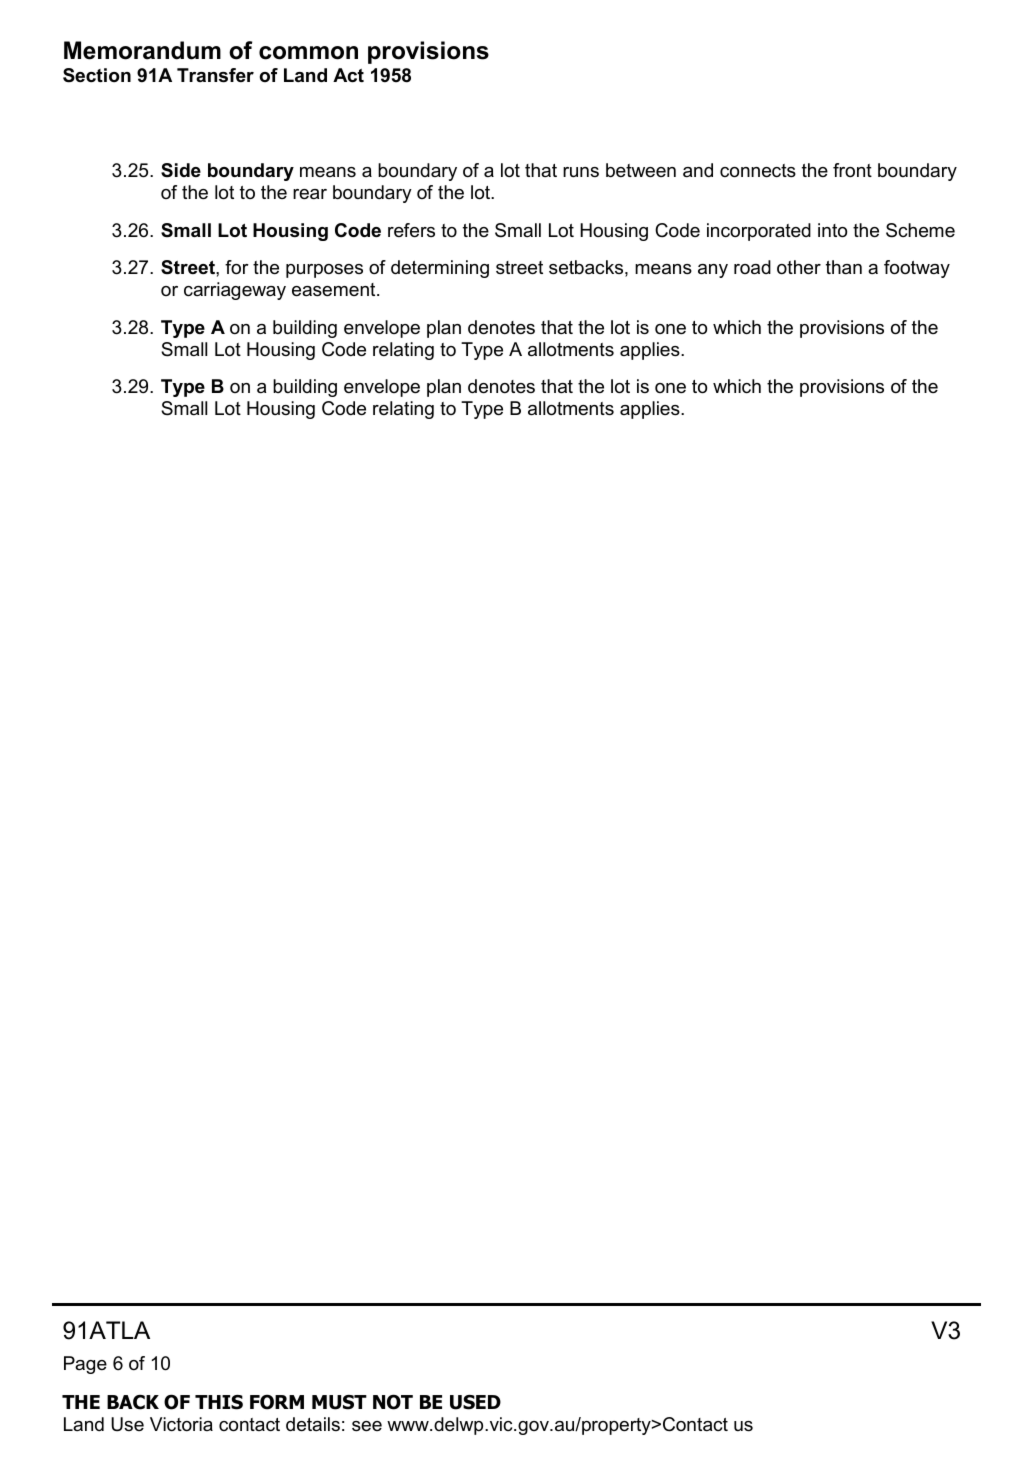  What do you see at coordinates (440, 269) in the screenshot?
I see `determining` at bounding box center [440, 269].
